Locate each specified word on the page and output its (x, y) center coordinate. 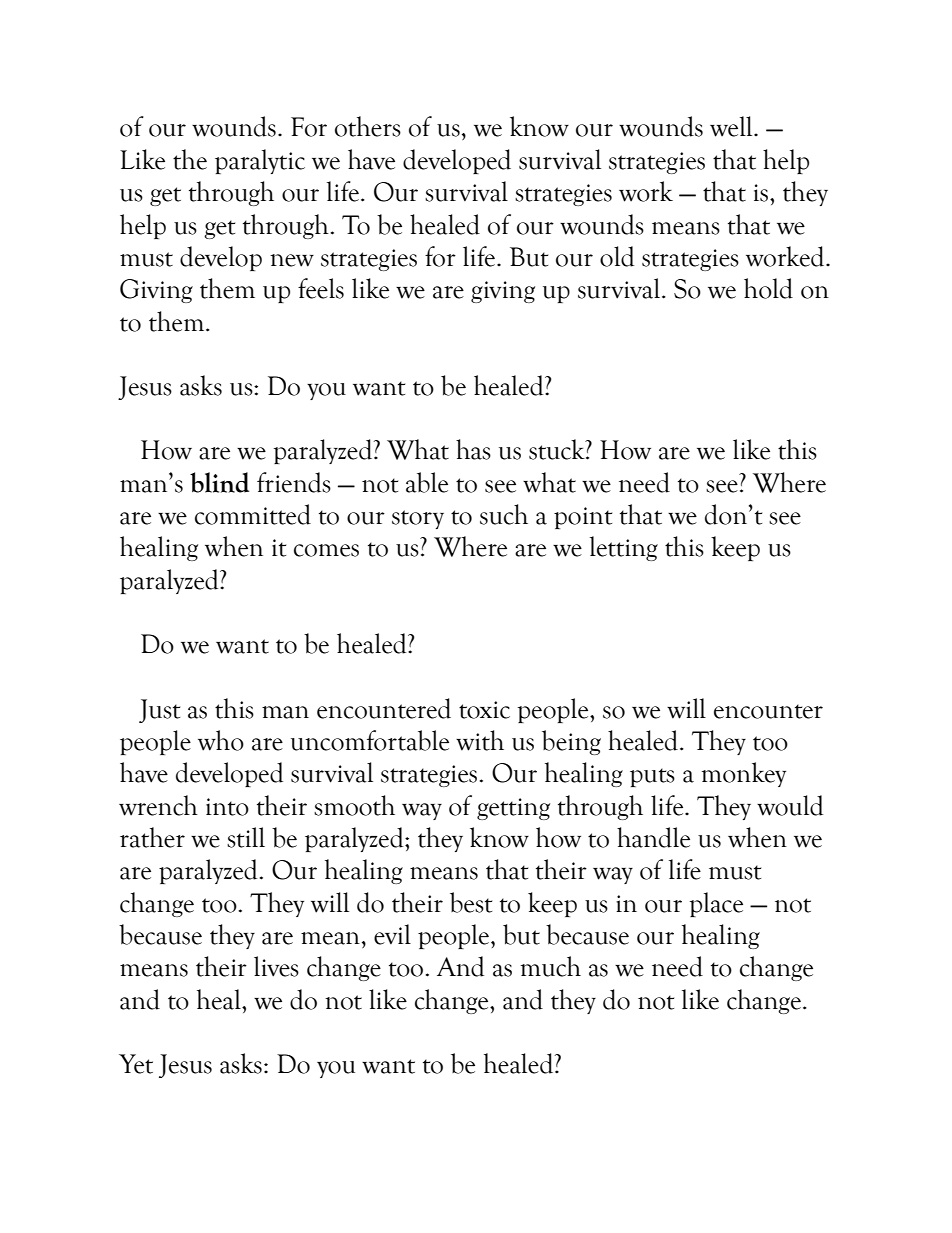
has (473, 449)
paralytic (260, 161)
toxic (484, 710)
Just (159, 711)
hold (768, 288)
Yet (136, 1064)
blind (219, 482)
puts (652, 777)
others (368, 126)
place (716, 904)
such (504, 514)
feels (321, 288)
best (471, 902)
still (246, 837)
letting (624, 548)
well (732, 126)
